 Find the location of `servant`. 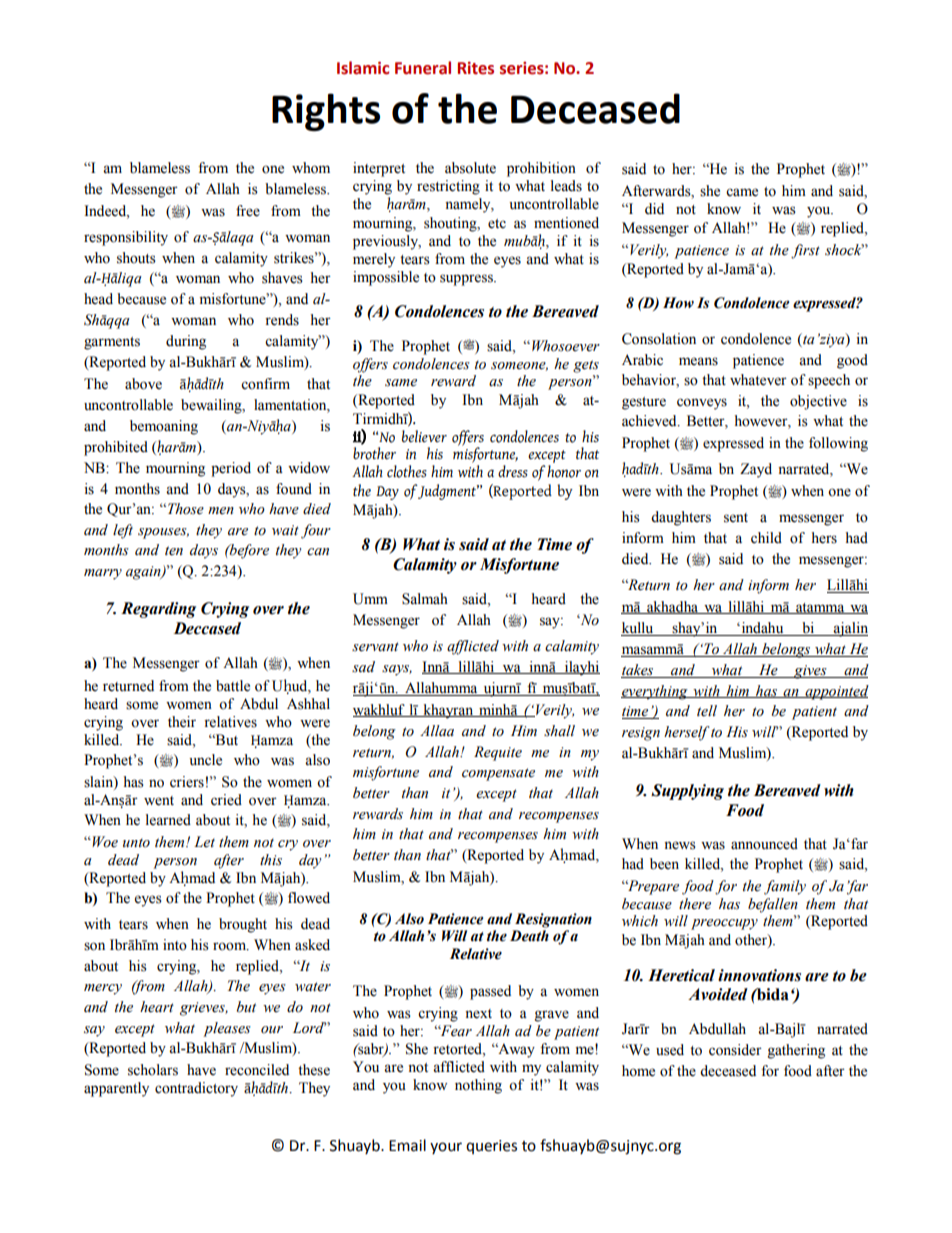

servant is located at coordinates (375, 647).
